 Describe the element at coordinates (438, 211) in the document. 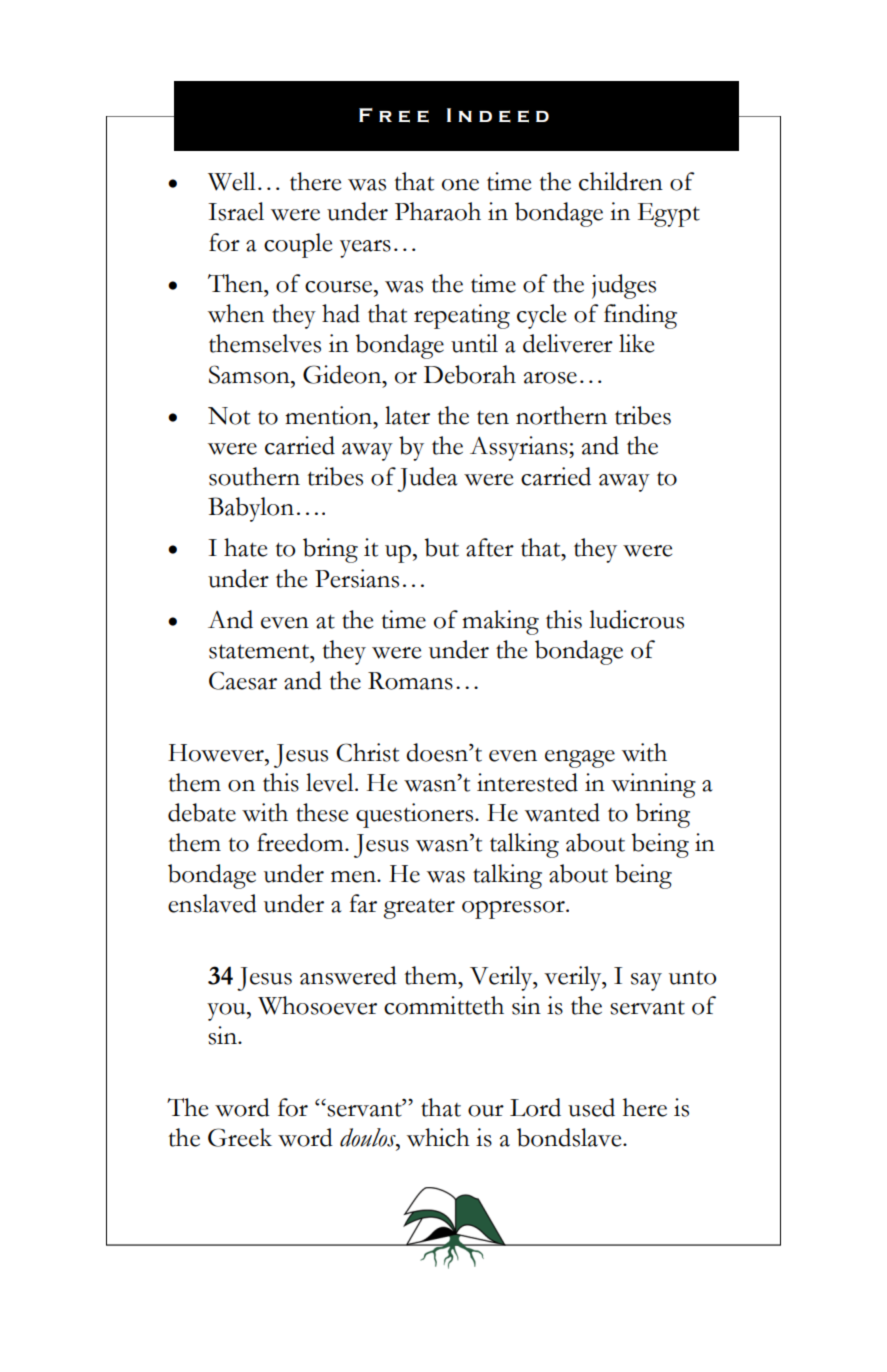

I see `Pharaoh` at that location.
